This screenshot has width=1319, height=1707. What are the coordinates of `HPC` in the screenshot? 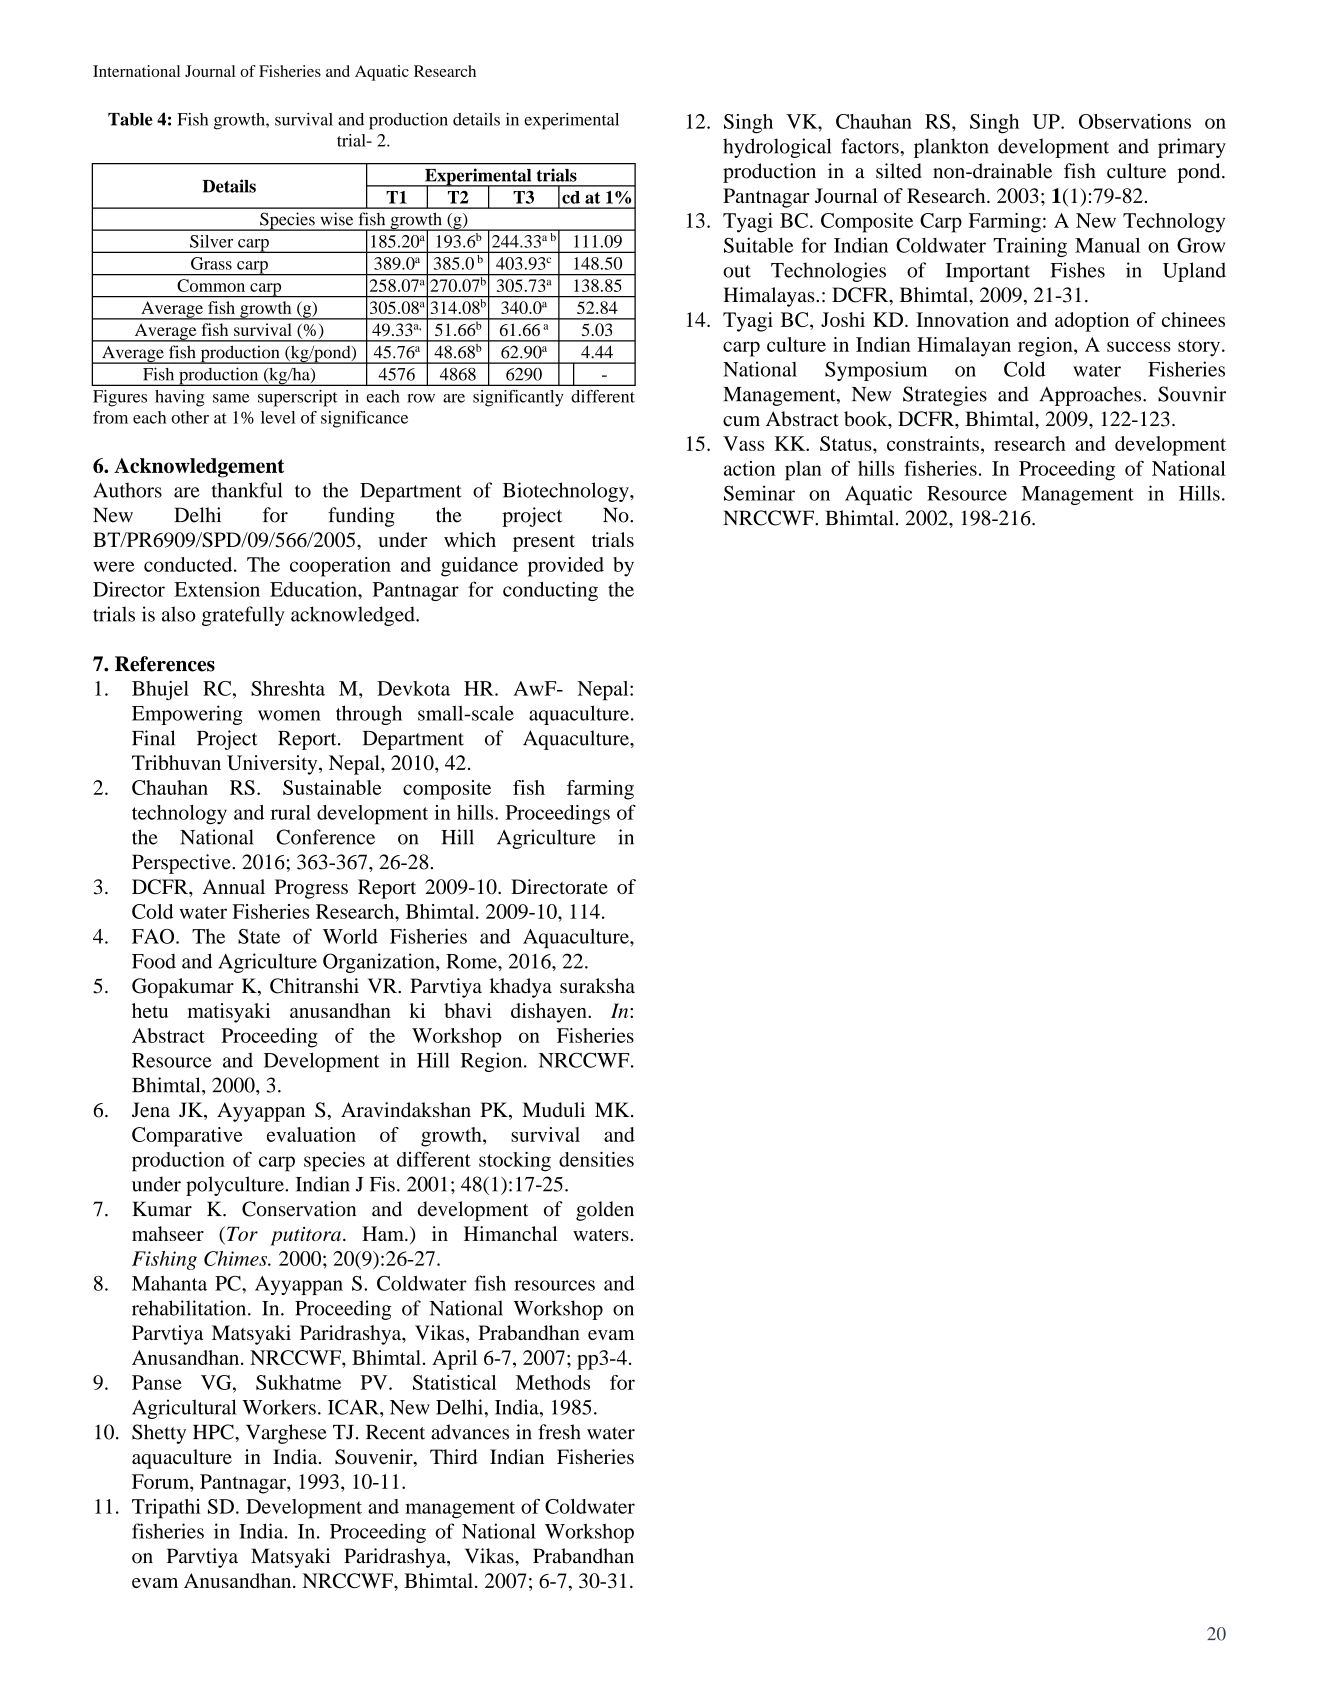 It's located at (214, 1432).
